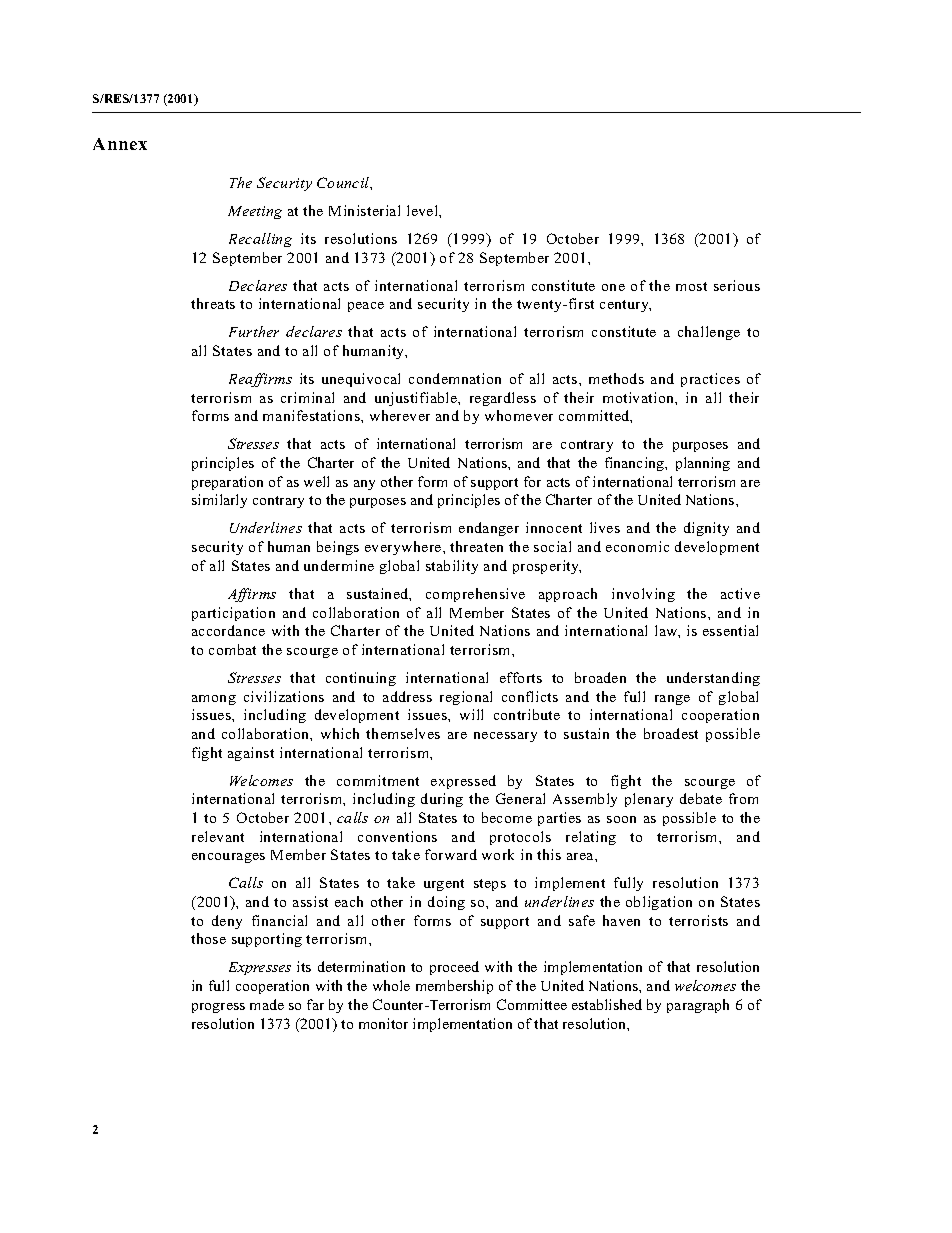 This image has width=952, height=1233. What do you see at coordinates (671, 733) in the image?
I see `broadest` at bounding box center [671, 733].
